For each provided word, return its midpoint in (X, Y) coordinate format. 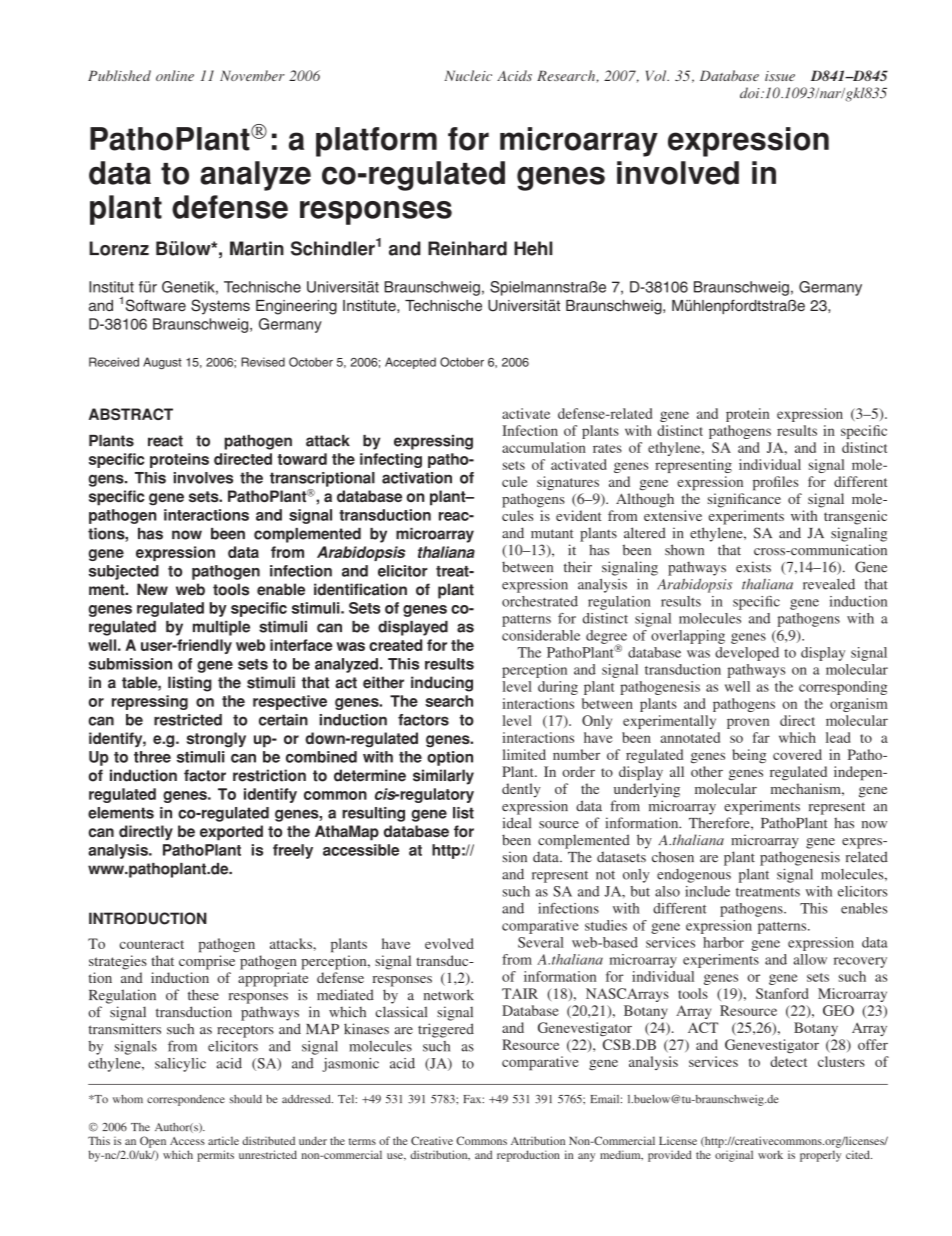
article (223, 1140)
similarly (443, 777)
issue (780, 76)
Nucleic (468, 75)
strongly (216, 740)
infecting (391, 460)
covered (797, 754)
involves (203, 478)
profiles (775, 483)
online (175, 75)
